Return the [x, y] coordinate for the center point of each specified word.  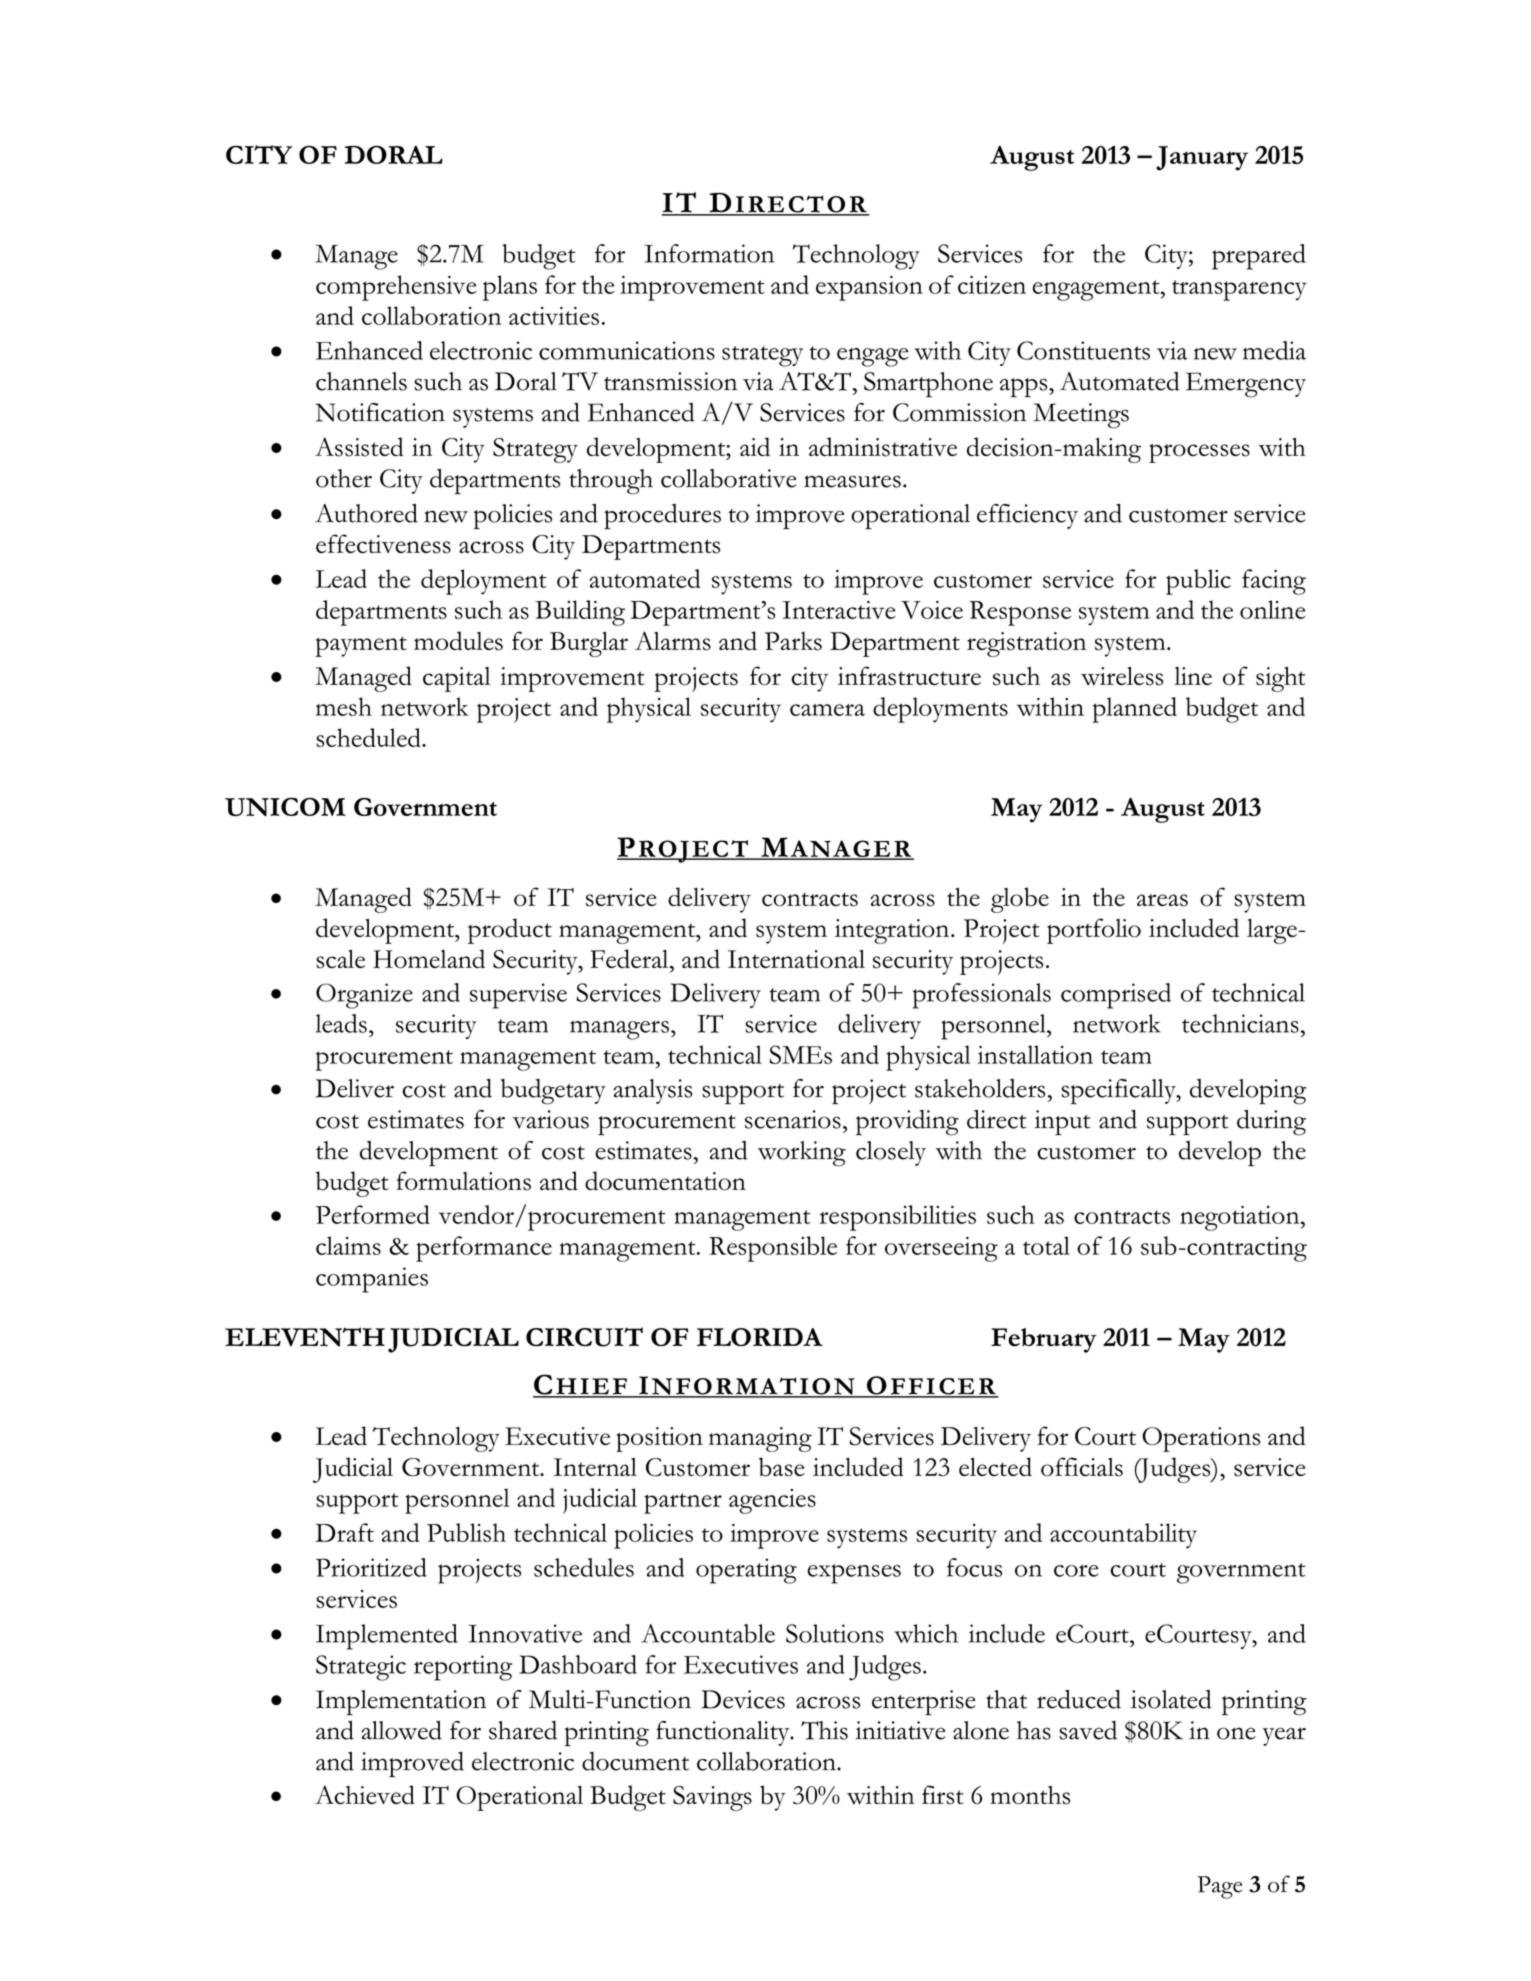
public [1198, 582]
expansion [869, 288]
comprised [1116, 996]
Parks [793, 641]
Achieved [365, 1794]
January [1202, 158]
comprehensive [396, 288]
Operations [1201, 1439]
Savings [712, 1798]
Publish [466, 1532]
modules [458, 641]
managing [760, 1439]
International [796, 959]
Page [1219, 1887]
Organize [364, 996]
